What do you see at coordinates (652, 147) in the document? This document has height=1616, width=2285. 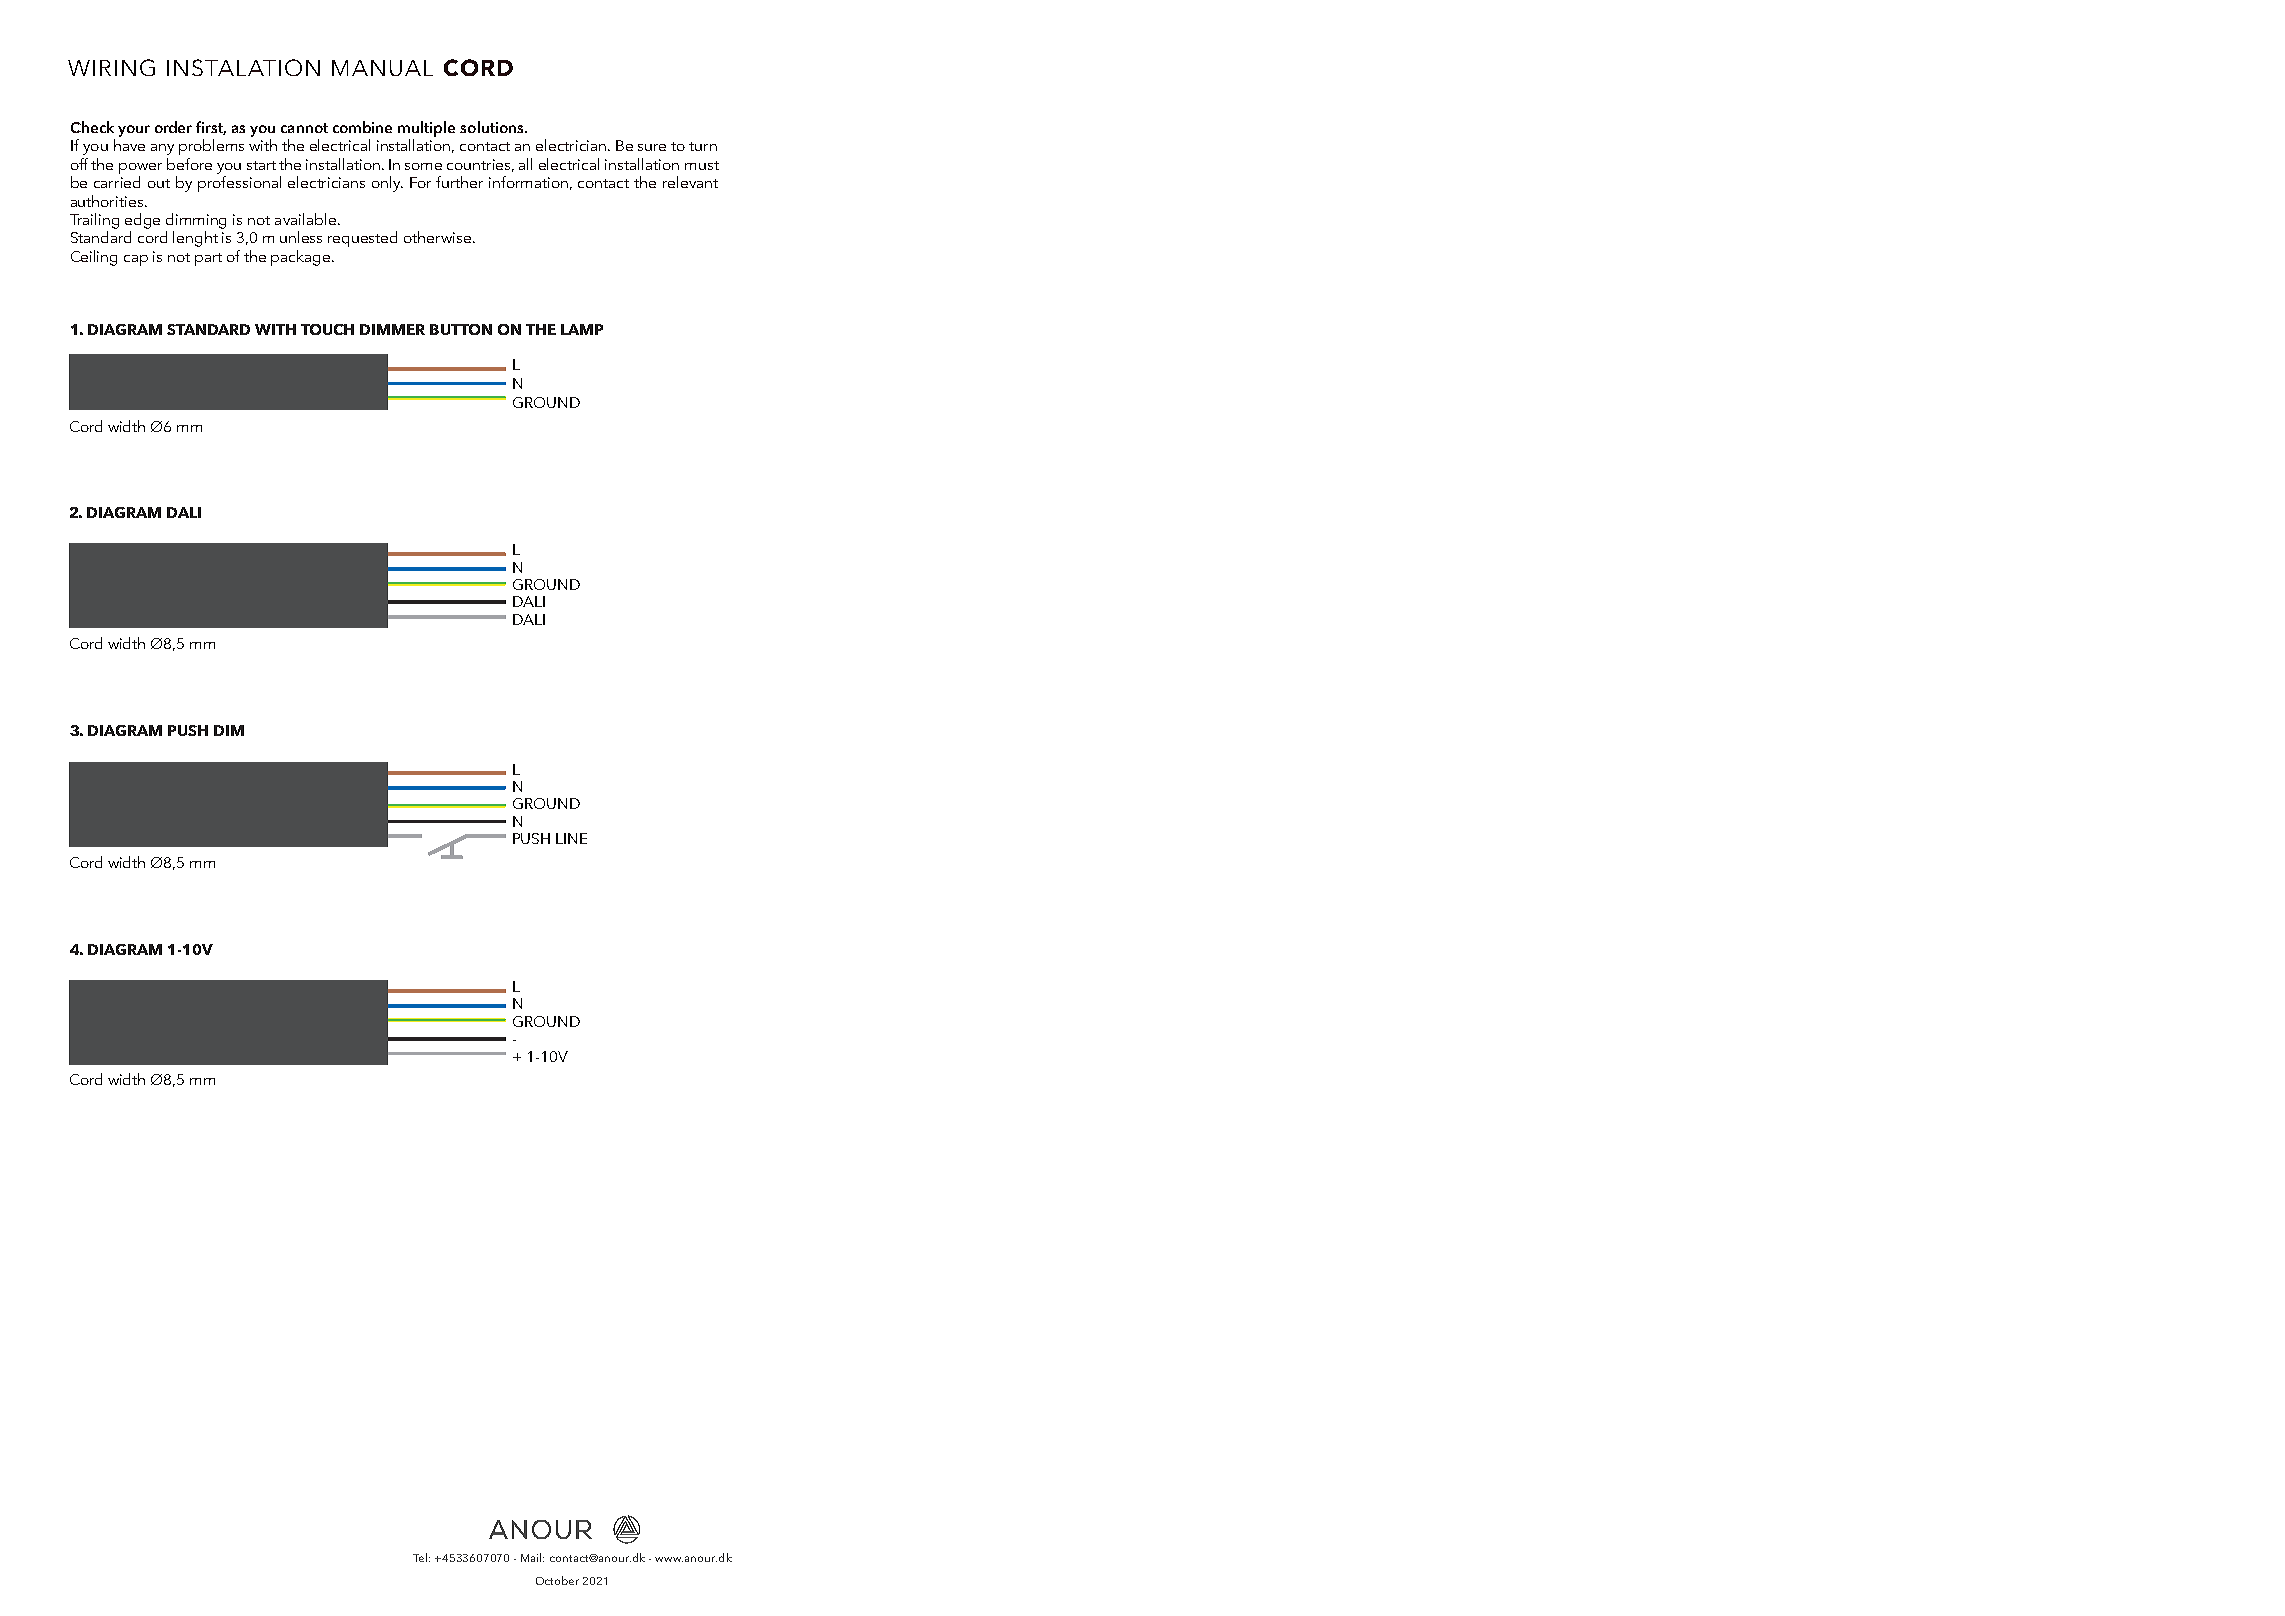 I see `sure` at bounding box center [652, 147].
